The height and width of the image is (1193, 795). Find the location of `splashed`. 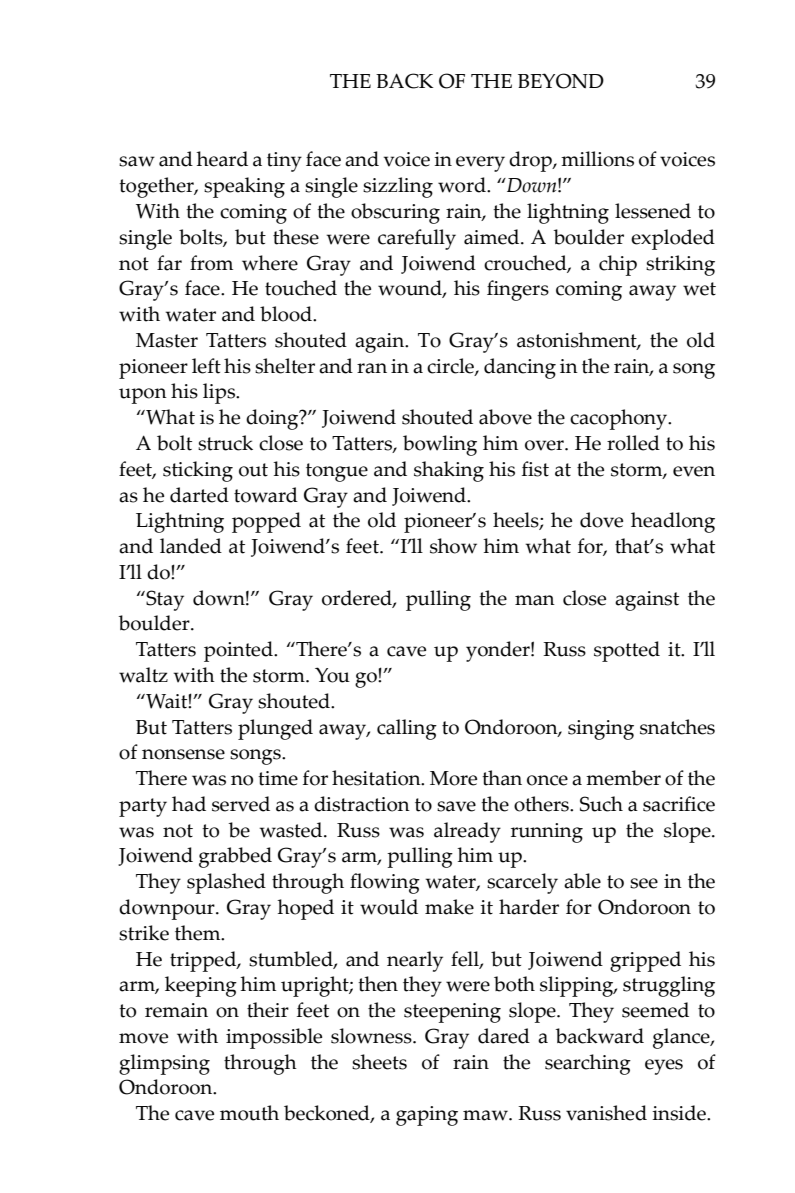

splashed is located at coordinates (226, 883).
